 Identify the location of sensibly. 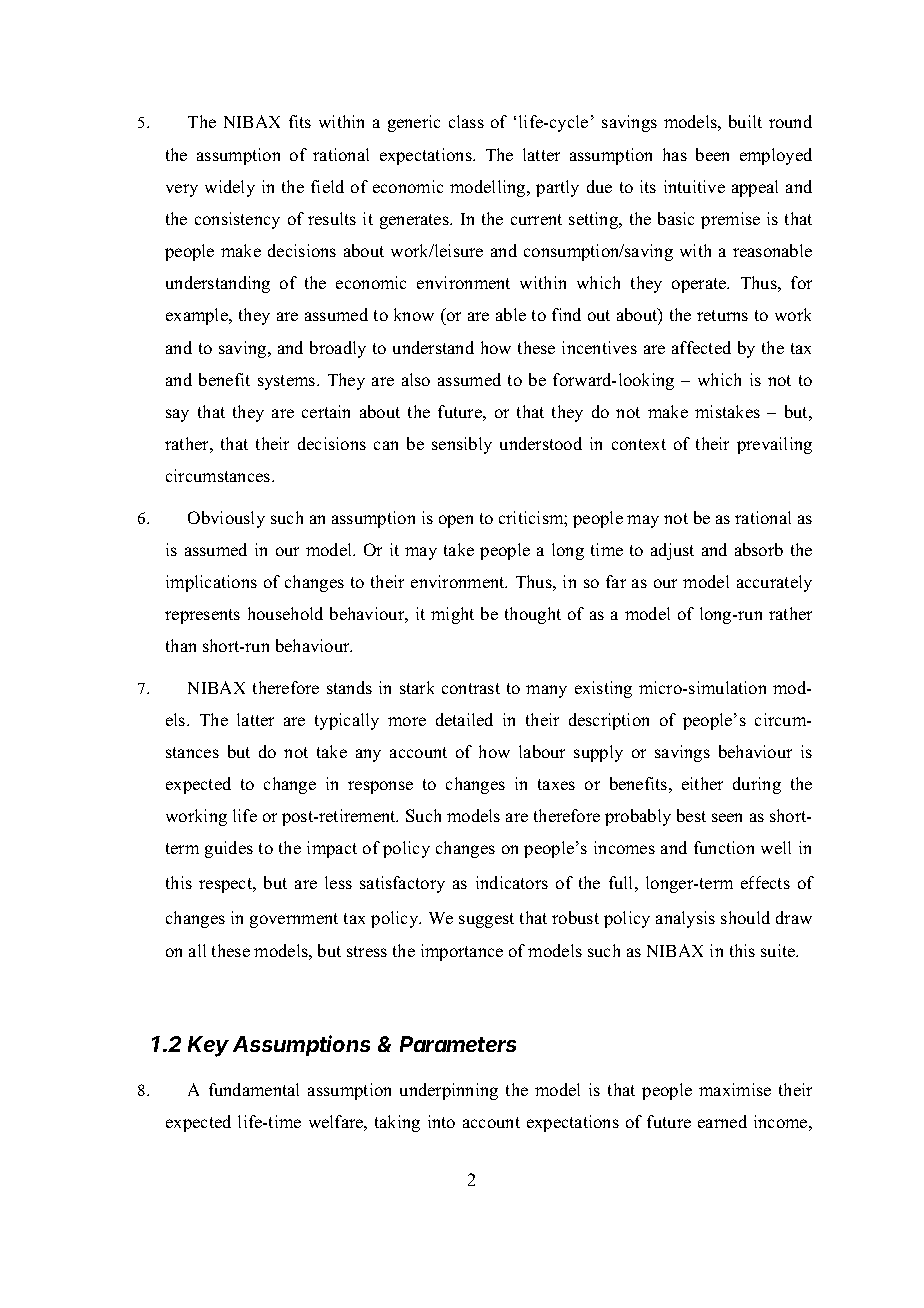
(462, 445).
